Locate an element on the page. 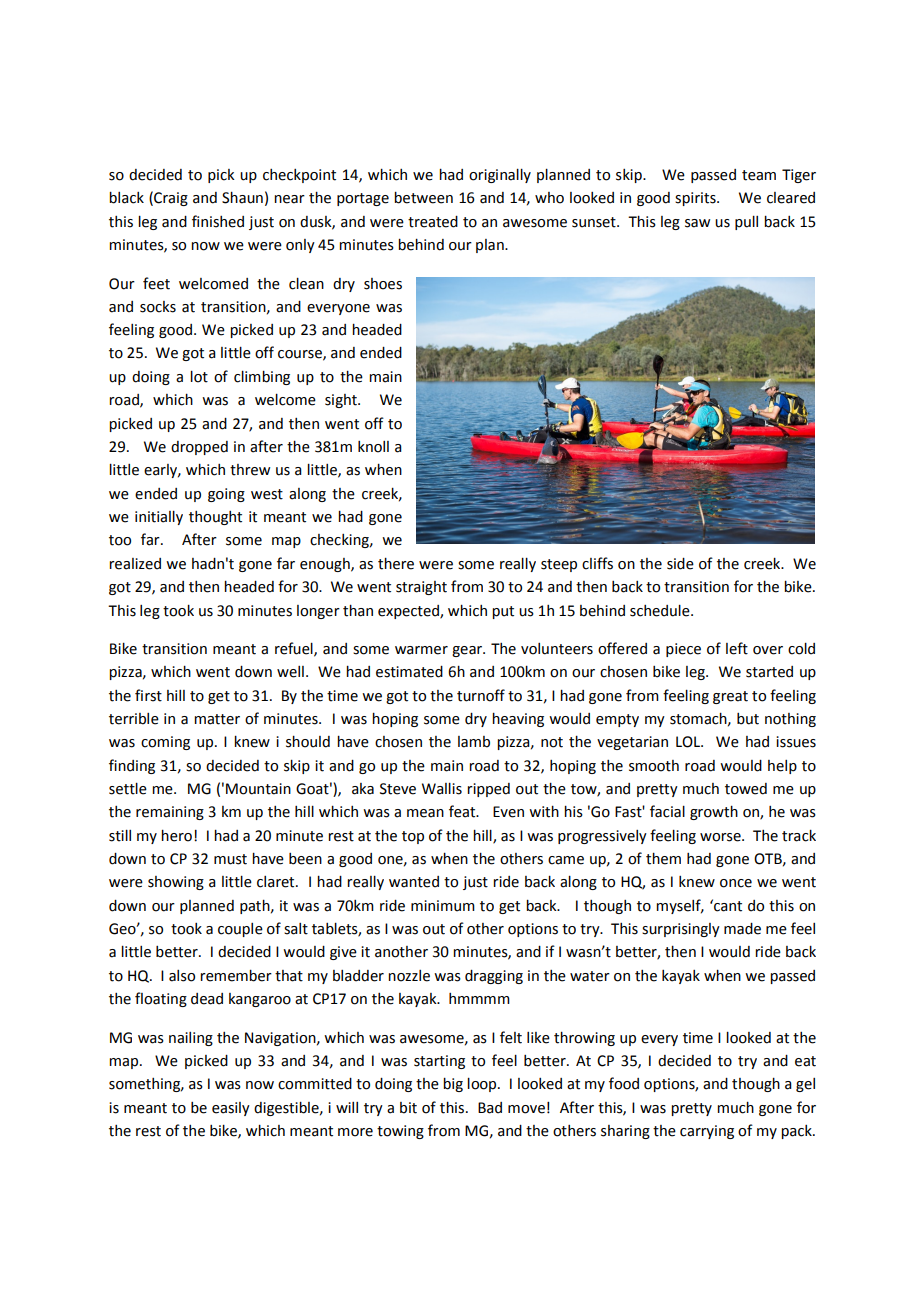 Image resolution: width=924 pixels, height=1308 pixels. Bad is located at coordinates (490, 1108).
